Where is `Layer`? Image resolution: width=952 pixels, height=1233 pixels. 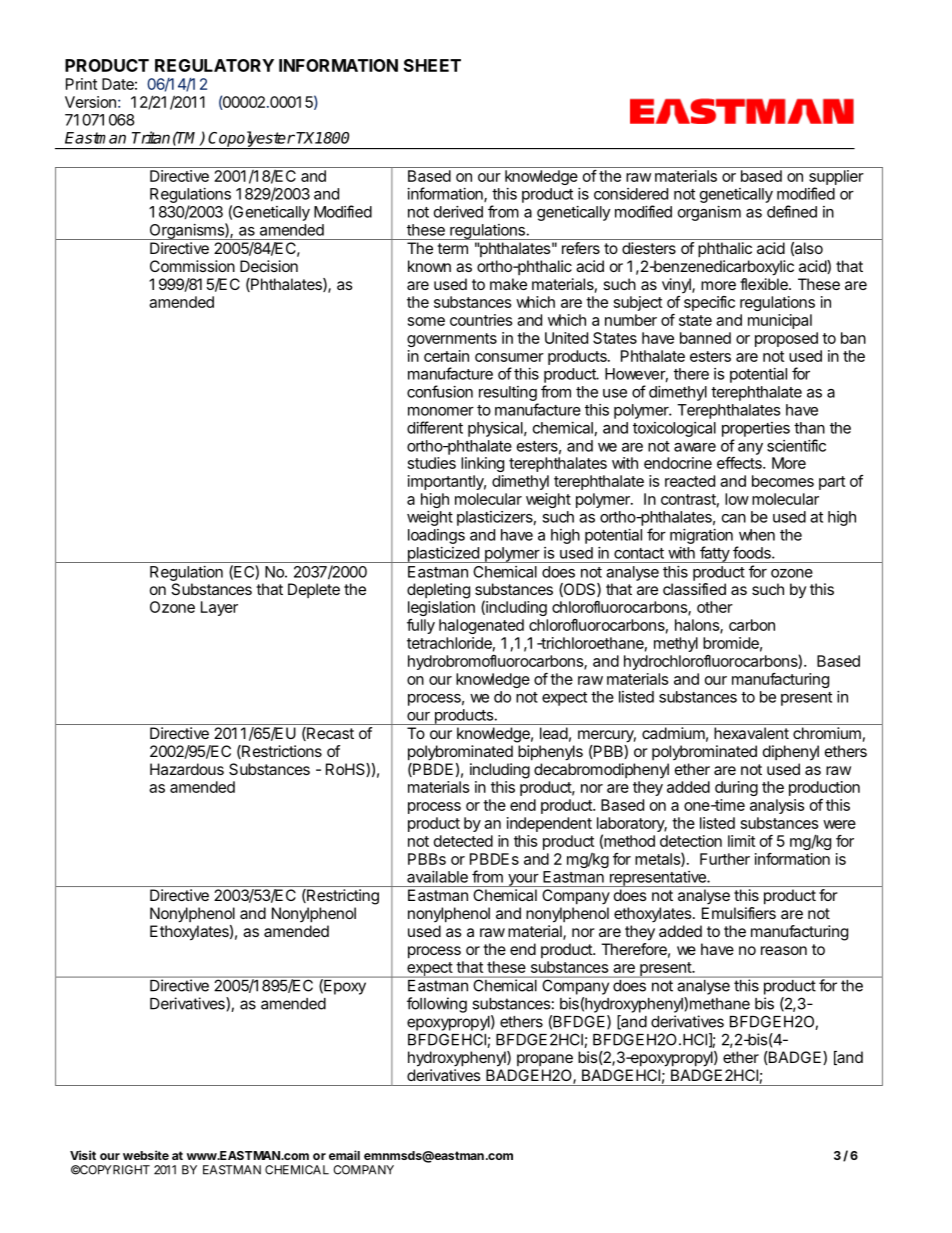 Layer is located at coordinates (219, 608).
